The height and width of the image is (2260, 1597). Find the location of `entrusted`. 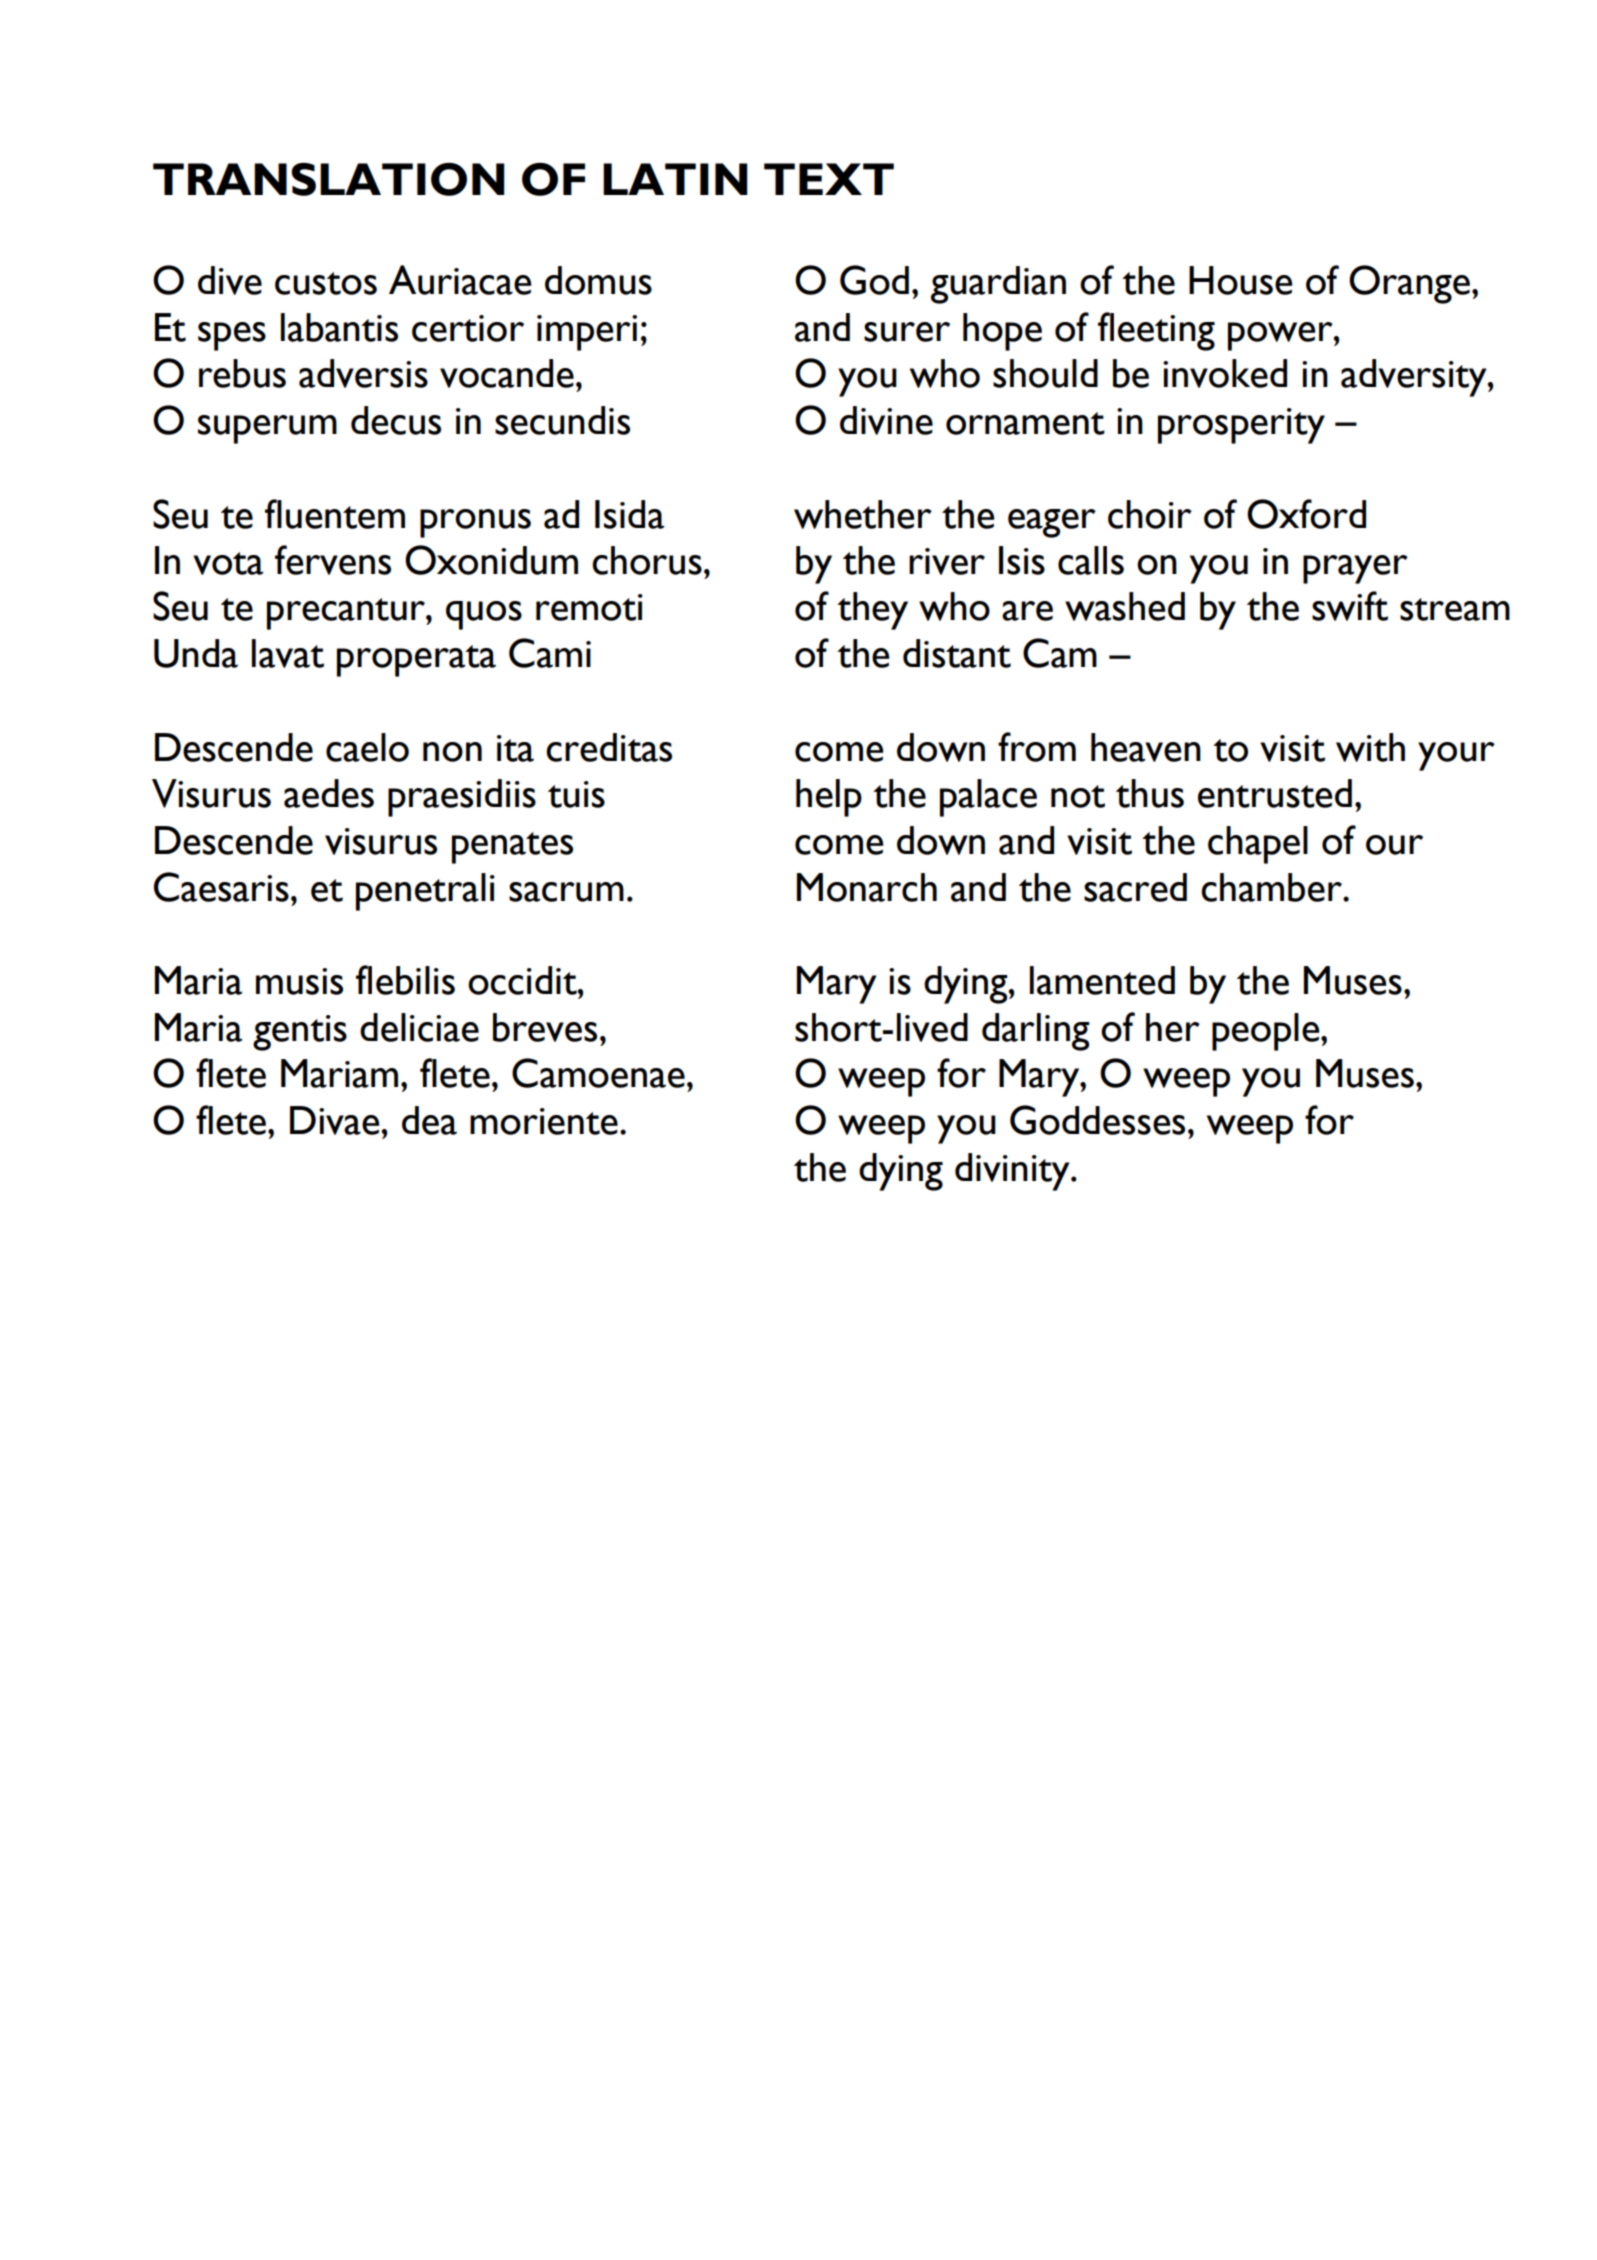

entrusted is located at coordinates (1275, 793).
